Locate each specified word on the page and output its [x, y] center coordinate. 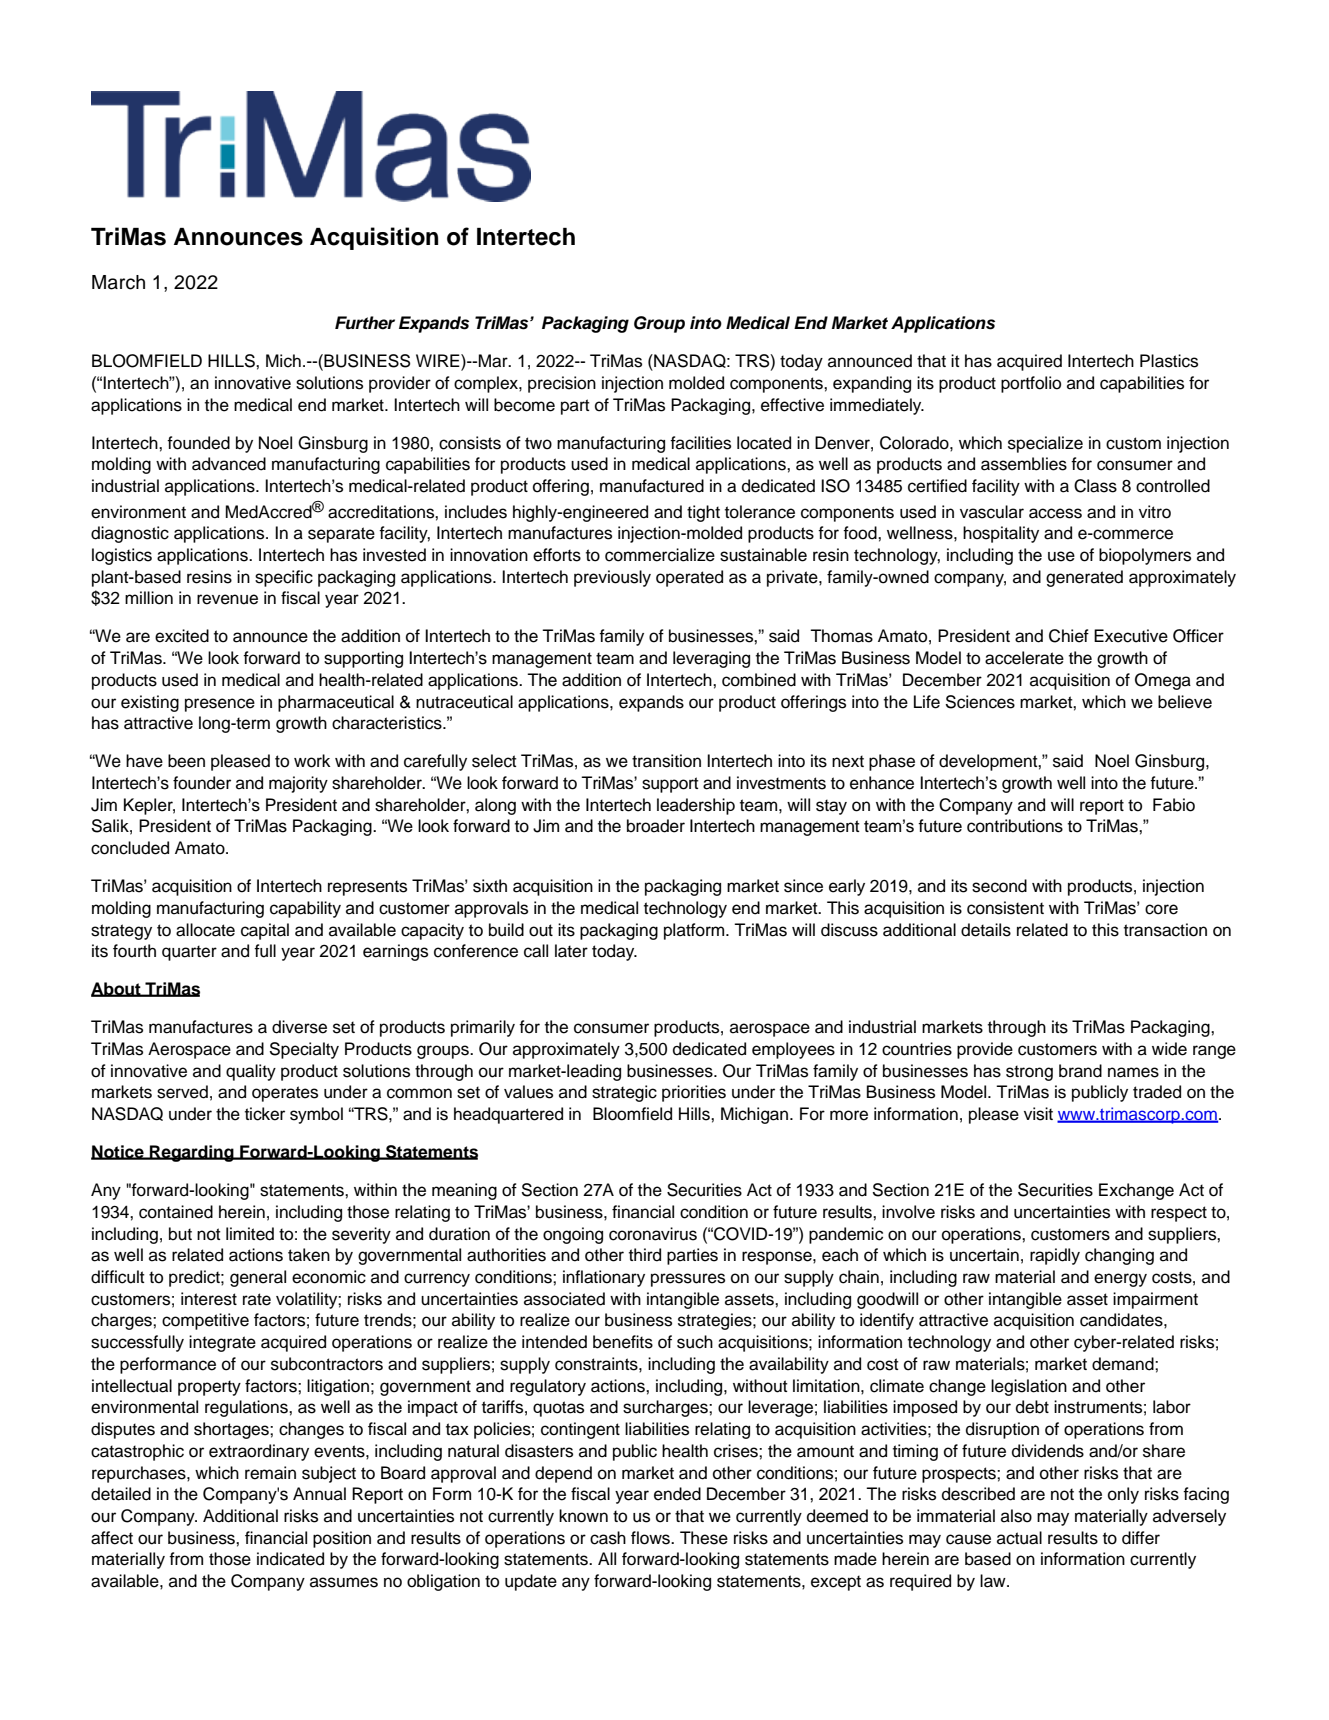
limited [250, 1234]
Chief [1069, 636]
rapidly [1055, 1256]
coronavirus [653, 1234]
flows [651, 1538]
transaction [1165, 930]
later [571, 951]
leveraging [711, 659]
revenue [227, 599]
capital [265, 931]
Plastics [1169, 361]
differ [1141, 1538]
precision [562, 384]
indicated [290, 1559]
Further [365, 323]
